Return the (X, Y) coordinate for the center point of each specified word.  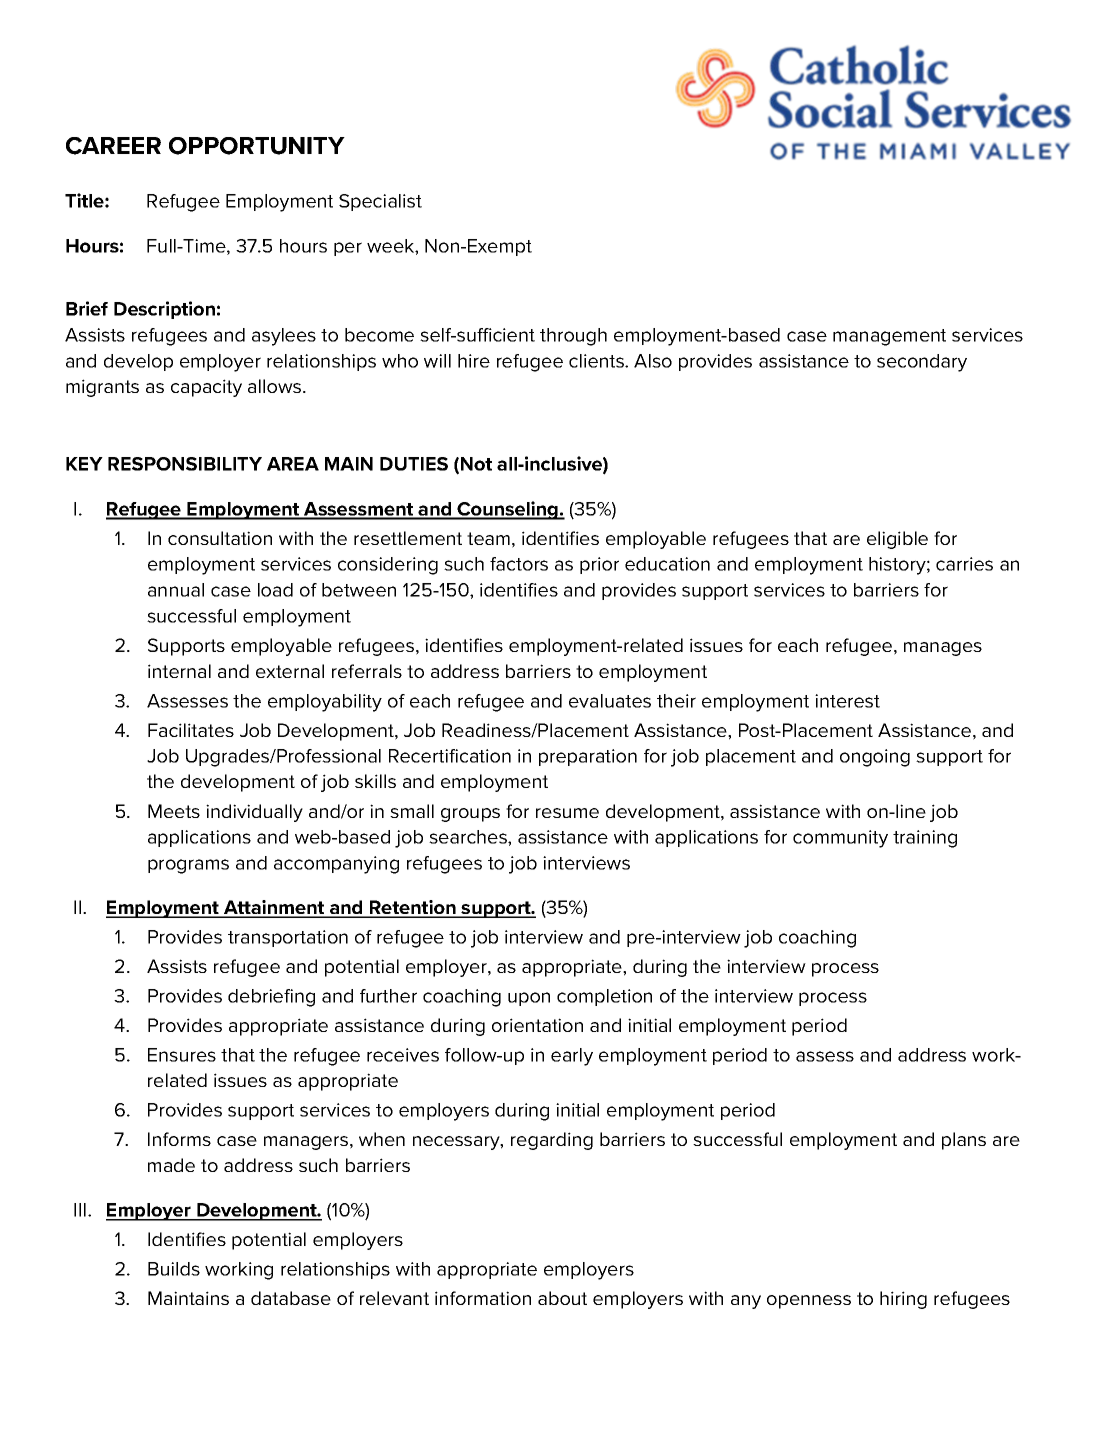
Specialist (380, 202)
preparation (588, 757)
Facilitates (191, 730)
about (562, 1298)
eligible (897, 540)
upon (529, 999)
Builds (174, 1269)
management (889, 337)
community (840, 839)
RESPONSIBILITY (185, 464)
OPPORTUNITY (257, 146)
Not (476, 464)
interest (847, 701)
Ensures (182, 1055)
